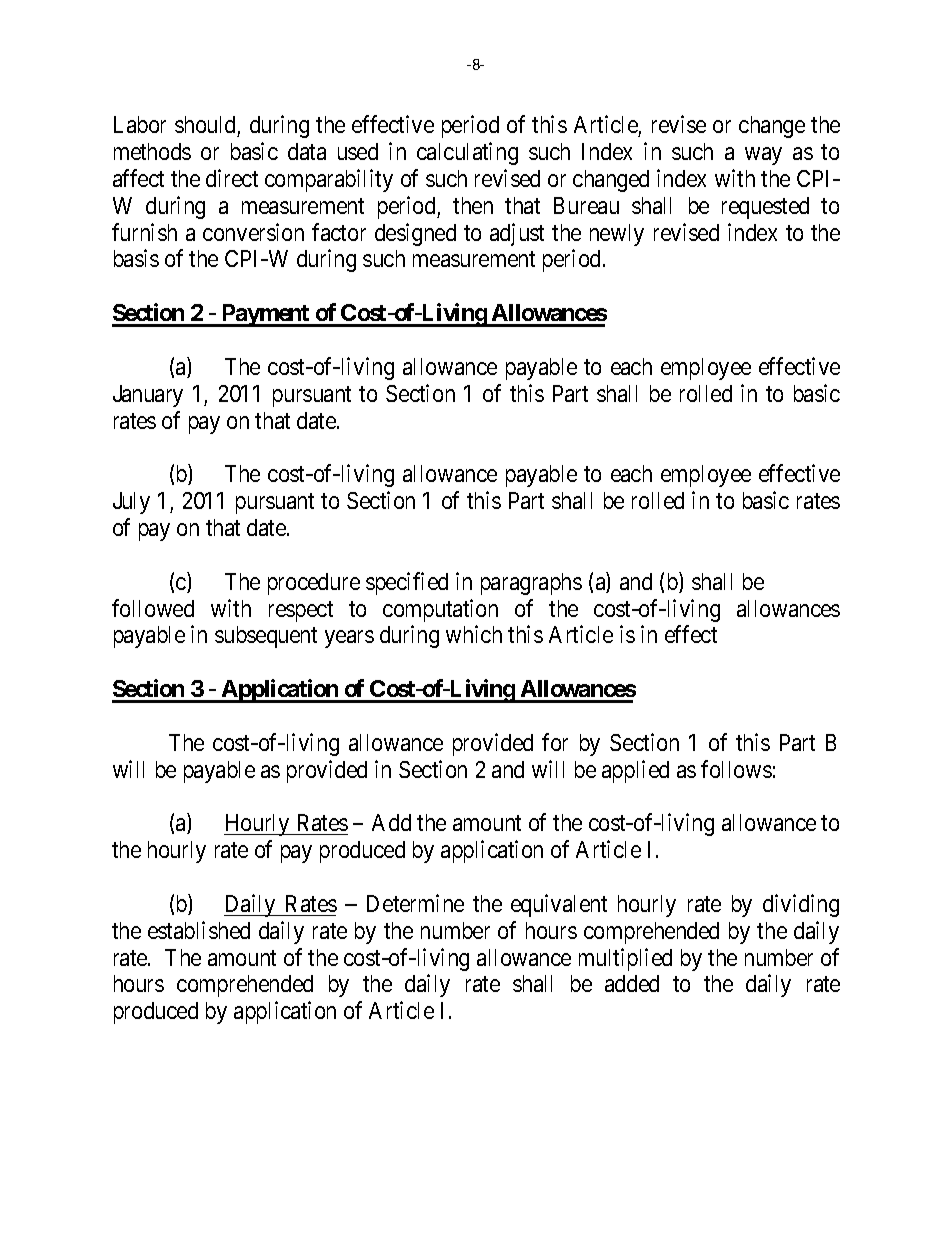 The image size is (952, 1233). What do you see at coordinates (467, 153) in the document?
I see `calculating` at bounding box center [467, 153].
